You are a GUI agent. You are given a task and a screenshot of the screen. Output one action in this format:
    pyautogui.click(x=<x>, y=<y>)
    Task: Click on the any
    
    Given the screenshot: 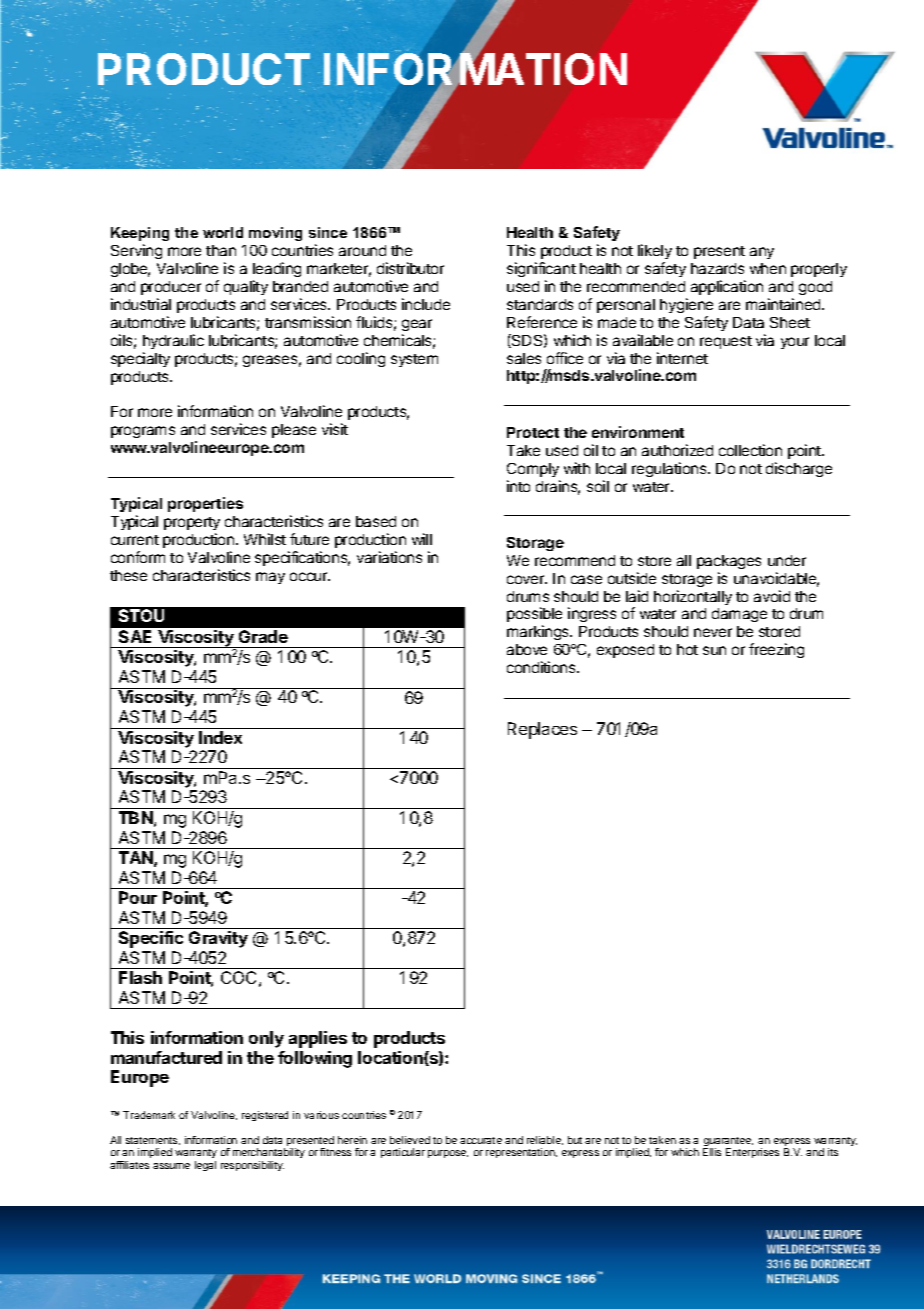 What is the action you would take?
    pyautogui.click(x=762, y=253)
